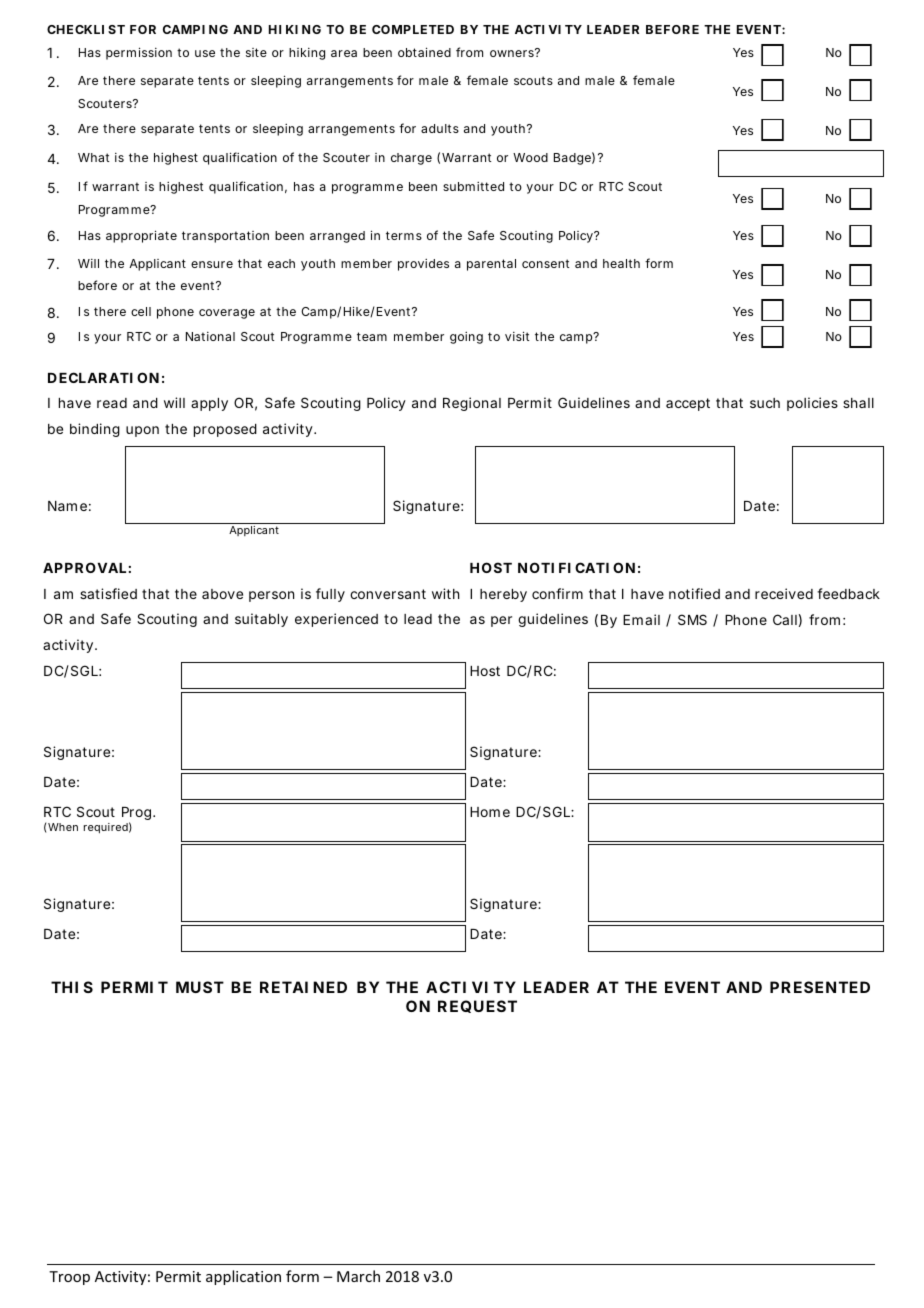 This screenshot has width=924, height=1308. What do you see at coordinates (424, 52) in the screenshot?
I see `obtained` at bounding box center [424, 52].
